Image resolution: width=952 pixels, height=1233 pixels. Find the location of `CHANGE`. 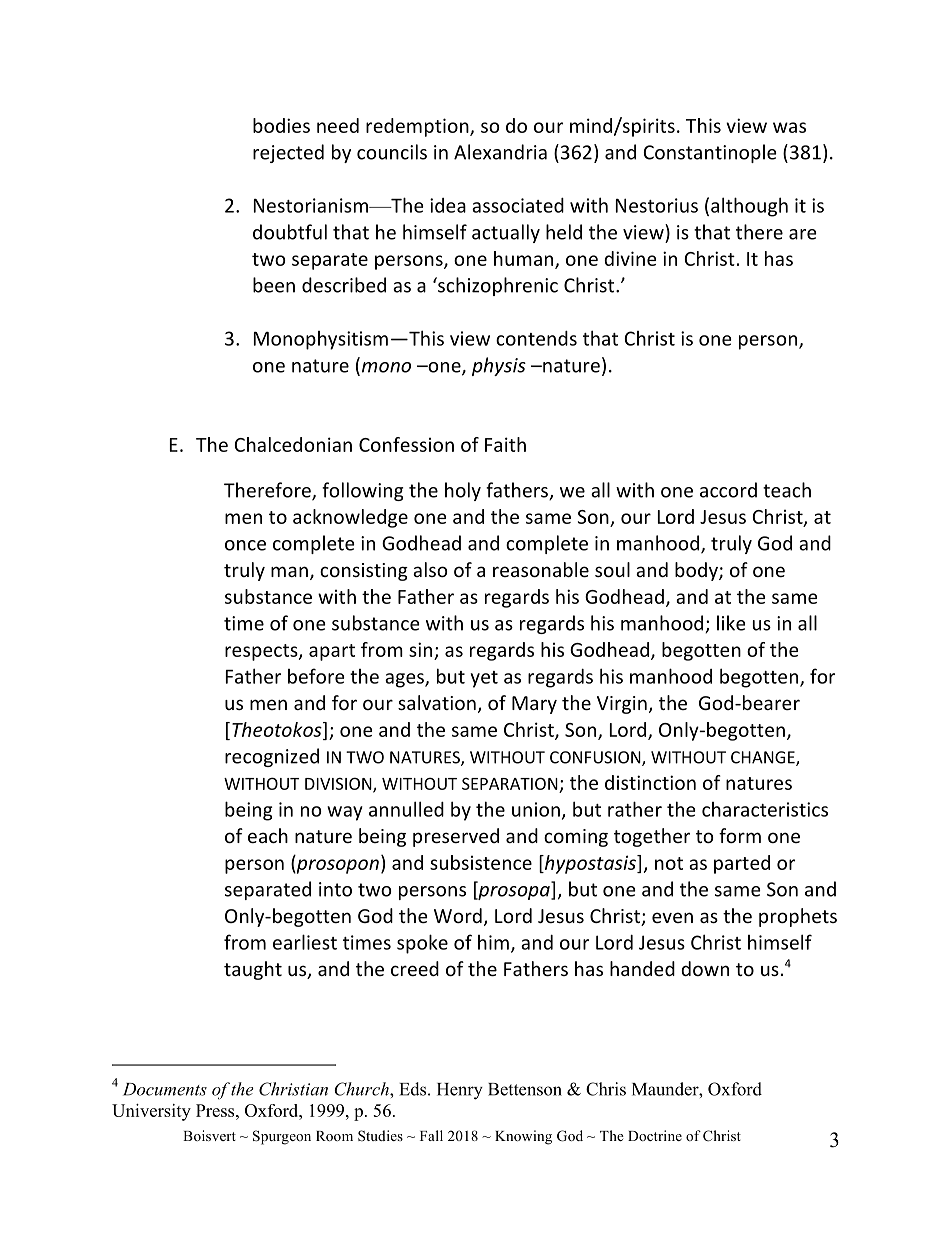

CHANGE is located at coordinates (764, 758).
